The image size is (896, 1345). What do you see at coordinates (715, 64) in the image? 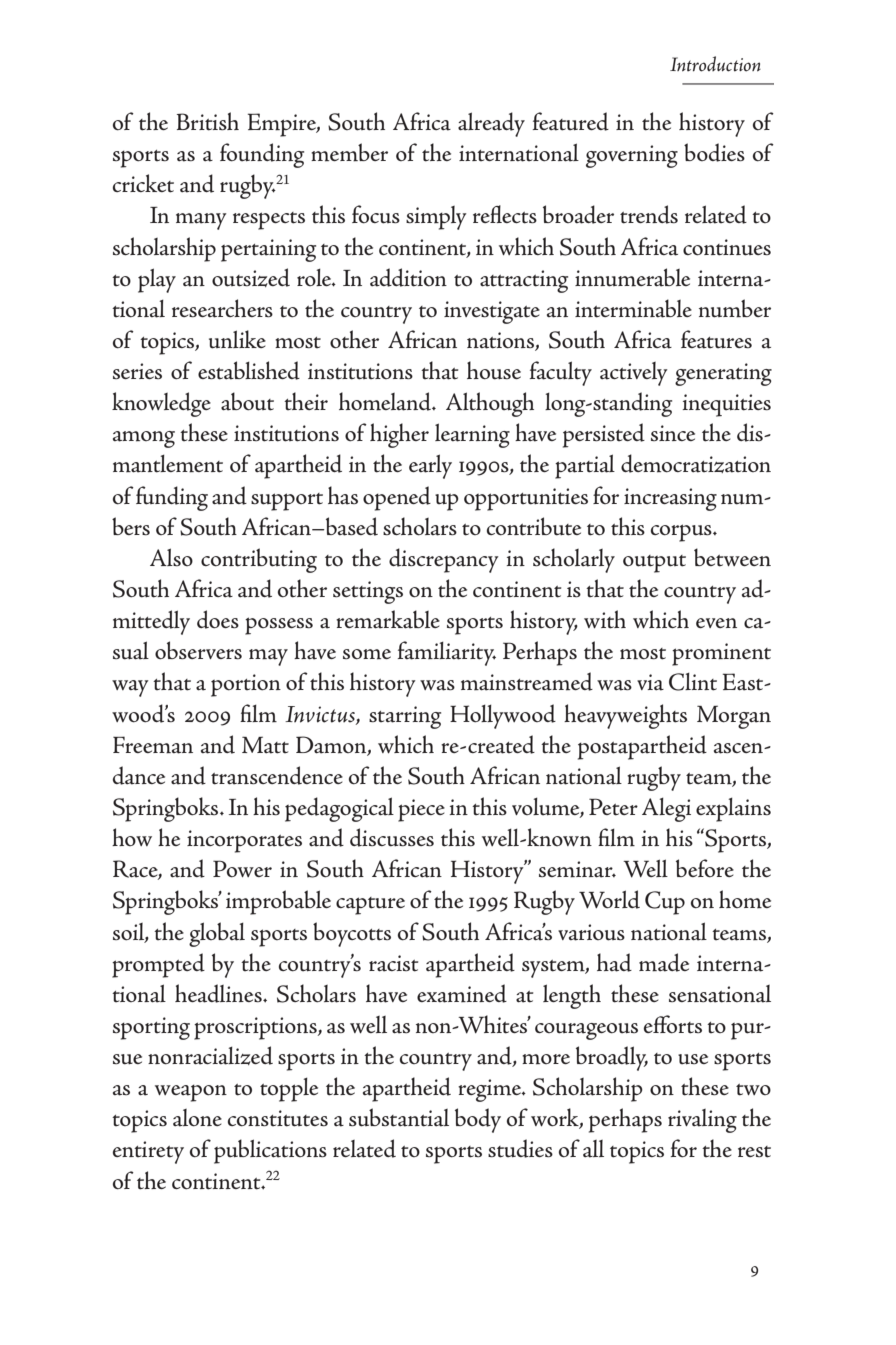
I see `Introduction` at bounding box center [715, 64].
